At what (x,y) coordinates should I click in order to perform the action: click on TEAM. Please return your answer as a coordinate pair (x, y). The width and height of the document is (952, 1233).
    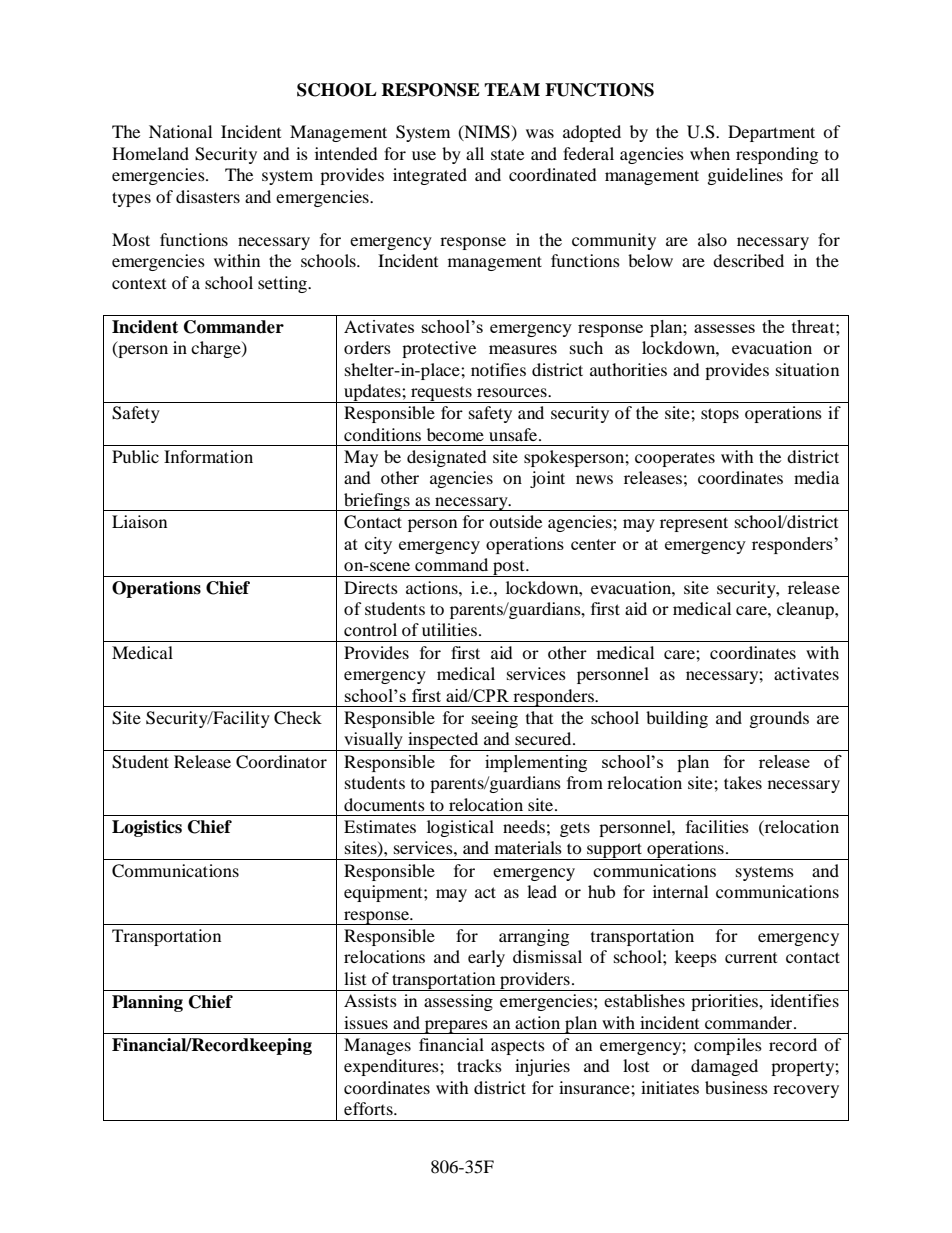
    Looking at the image, I should click on (512, 89).
